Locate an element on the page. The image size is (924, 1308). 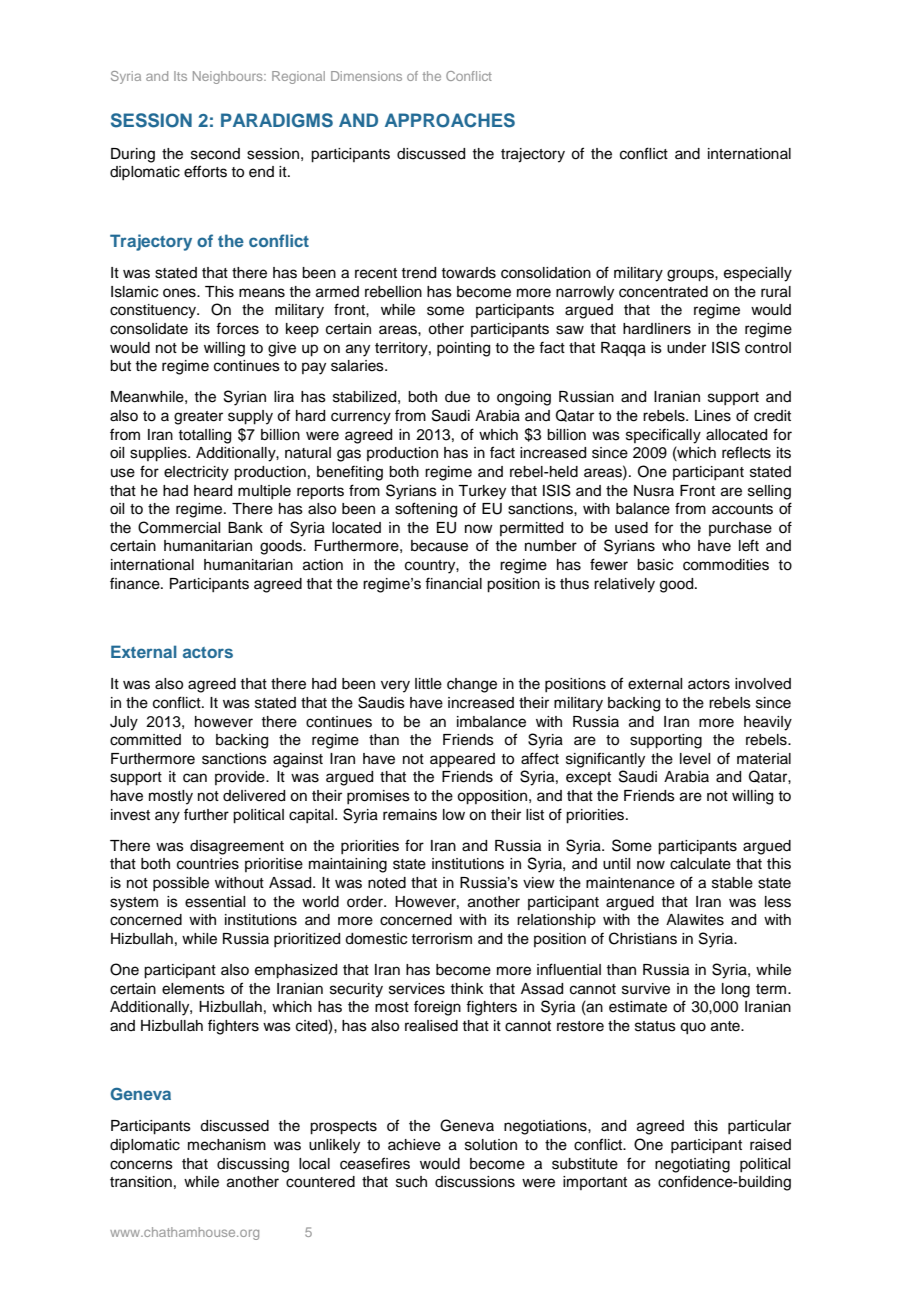
specifically is located at coordinates (663, 436).
